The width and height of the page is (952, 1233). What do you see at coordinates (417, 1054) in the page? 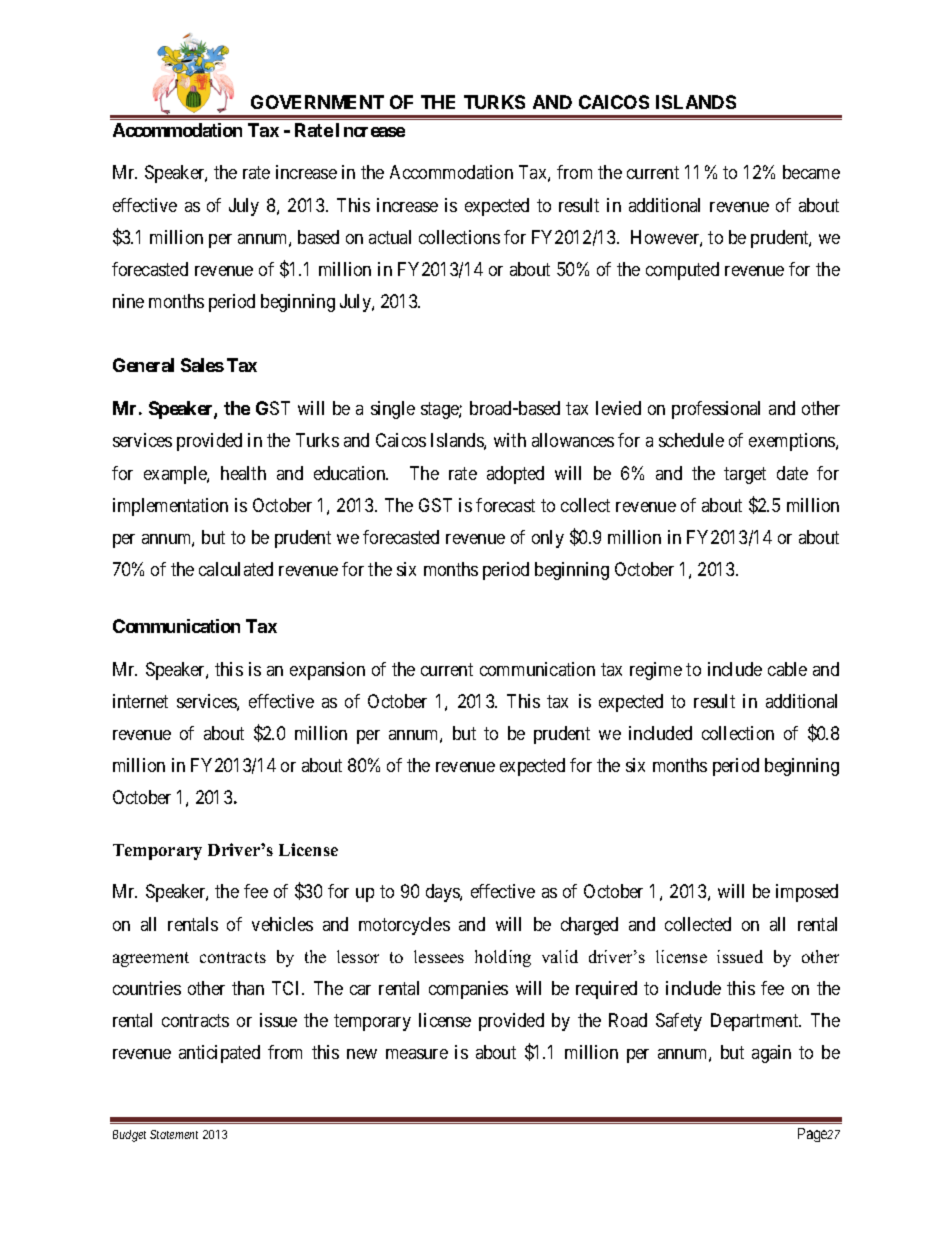
I see `measure` at bounding box center [417, 1054].
